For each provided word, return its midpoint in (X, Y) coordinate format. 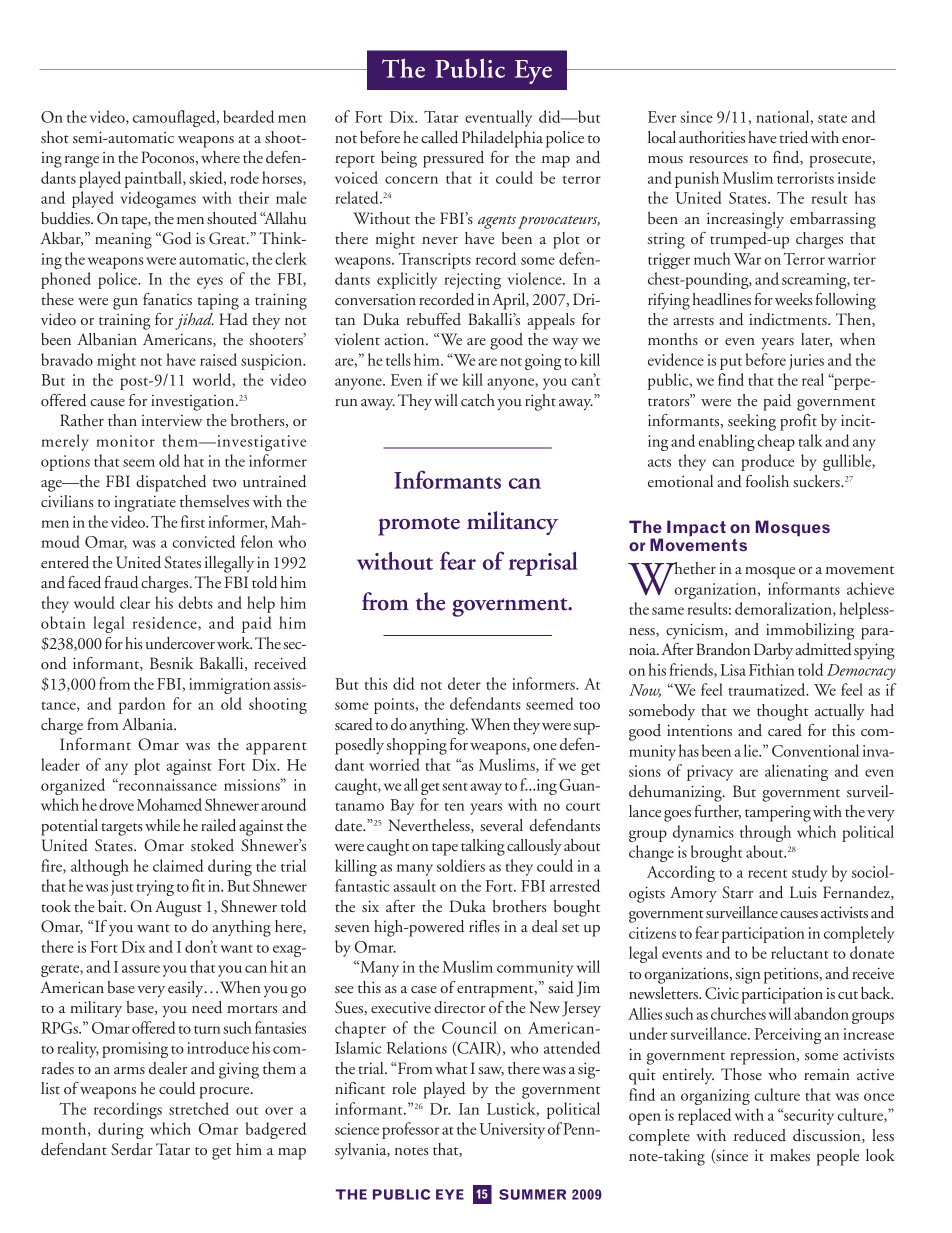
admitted (823, 649)
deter (464, 683)
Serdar (132, 1149)
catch (478, 400)
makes (790, 1155)
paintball (154, 179)
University (512, 1131)
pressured (453, 159)
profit (798, 422)
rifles (484, 926)
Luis (803, 892)
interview (172, 420)
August (178, 908)
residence (166, 623)
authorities (712, 137)
